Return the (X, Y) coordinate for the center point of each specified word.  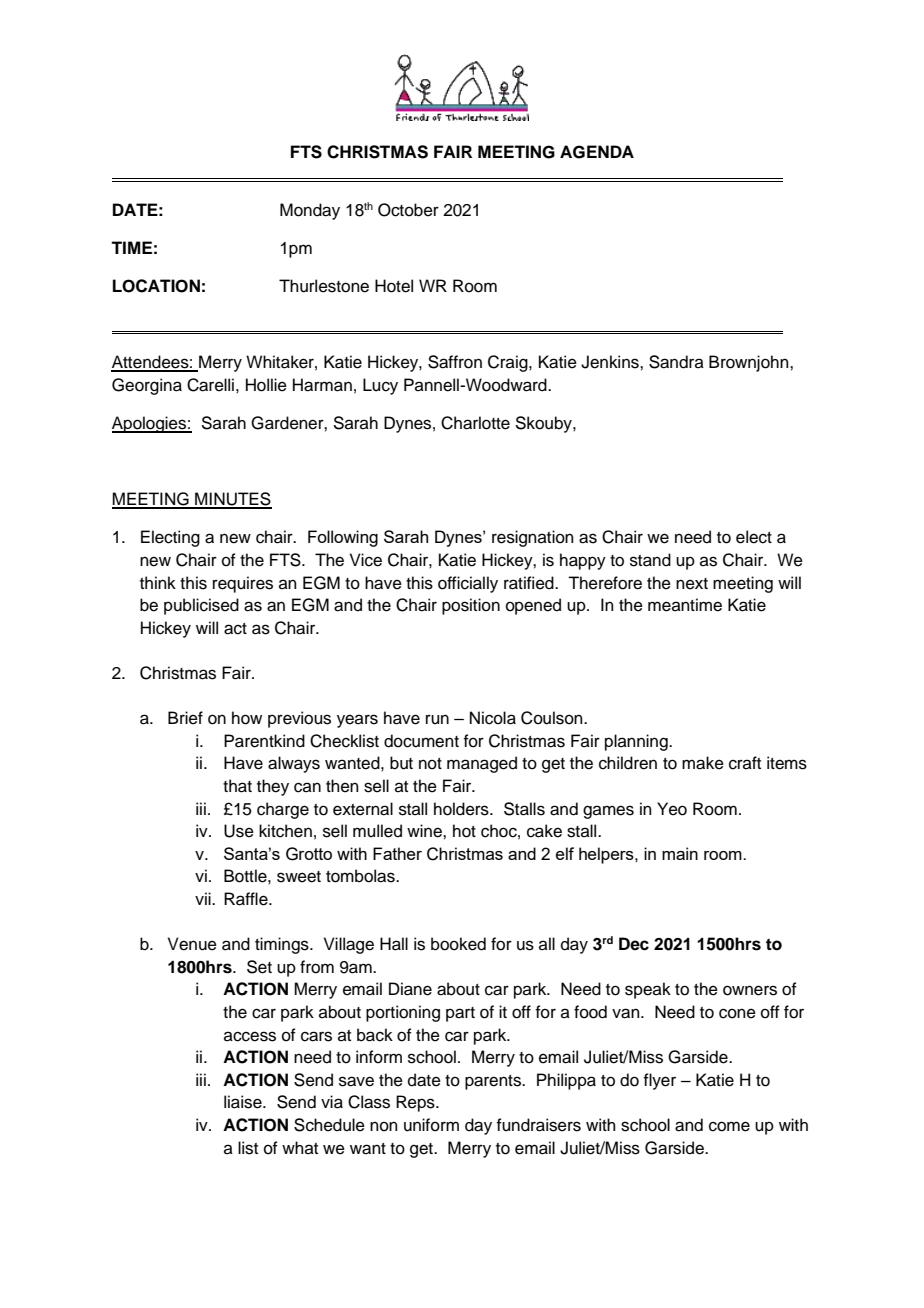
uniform (431, 1125)
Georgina (147, 386)
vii (204, 898)
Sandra (676, 362)
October (408, 210)
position (471, 606)
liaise (244, 1102)
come (729, 1126)
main (680, 853)
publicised (201, 606)
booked (458, 944)
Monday (310, 211)
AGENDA (597, 152)
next (692, 584)
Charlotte (475, 423)
